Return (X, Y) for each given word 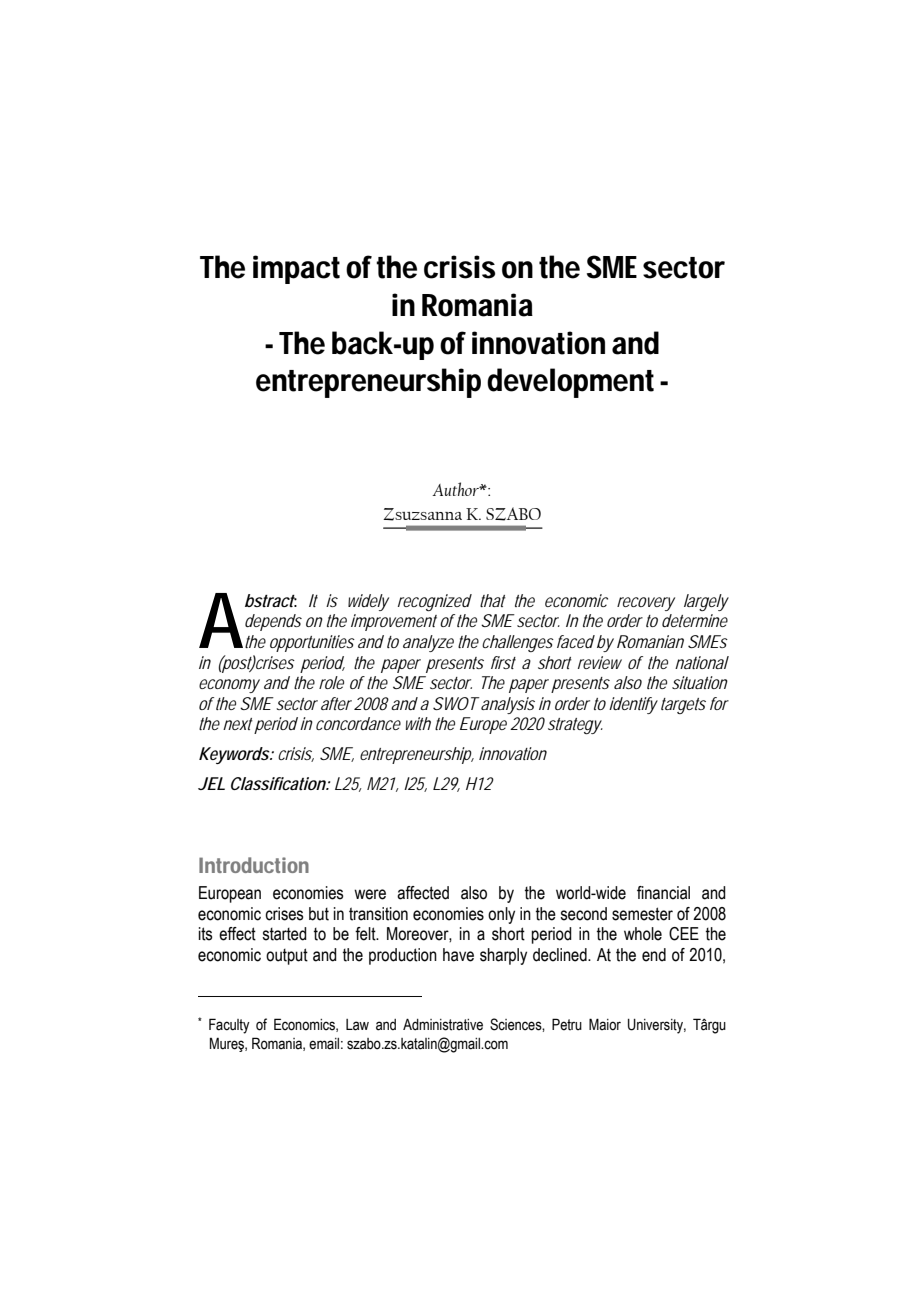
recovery (646, 604)
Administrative (443, 1025)
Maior (605, 1024)
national (702, 662)
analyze (428, 643)
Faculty (229, 1026)
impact (296, 269)
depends (273, 622)
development (570, 383)
